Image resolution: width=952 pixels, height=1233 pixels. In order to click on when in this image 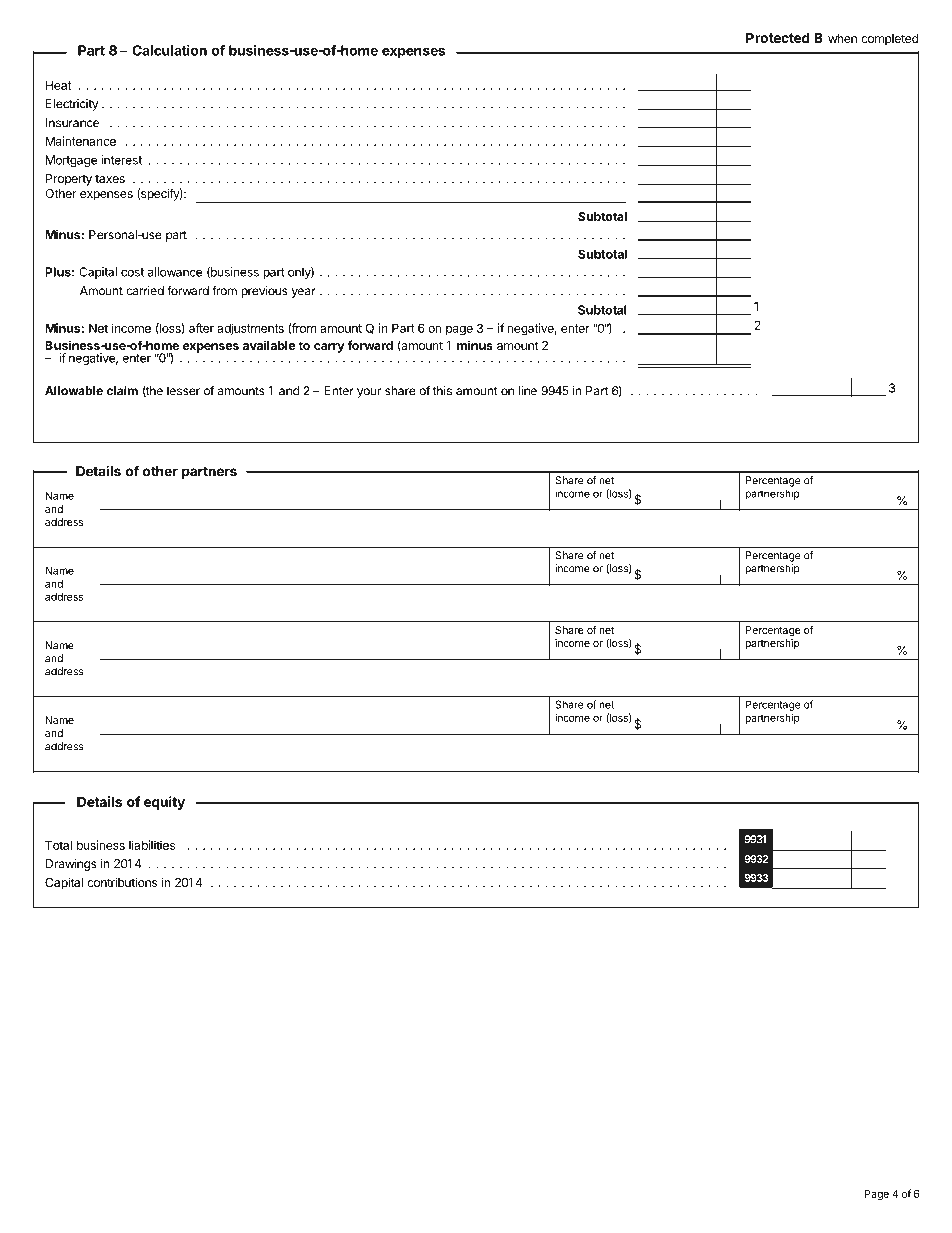, I will do `click(842, 38)`.
